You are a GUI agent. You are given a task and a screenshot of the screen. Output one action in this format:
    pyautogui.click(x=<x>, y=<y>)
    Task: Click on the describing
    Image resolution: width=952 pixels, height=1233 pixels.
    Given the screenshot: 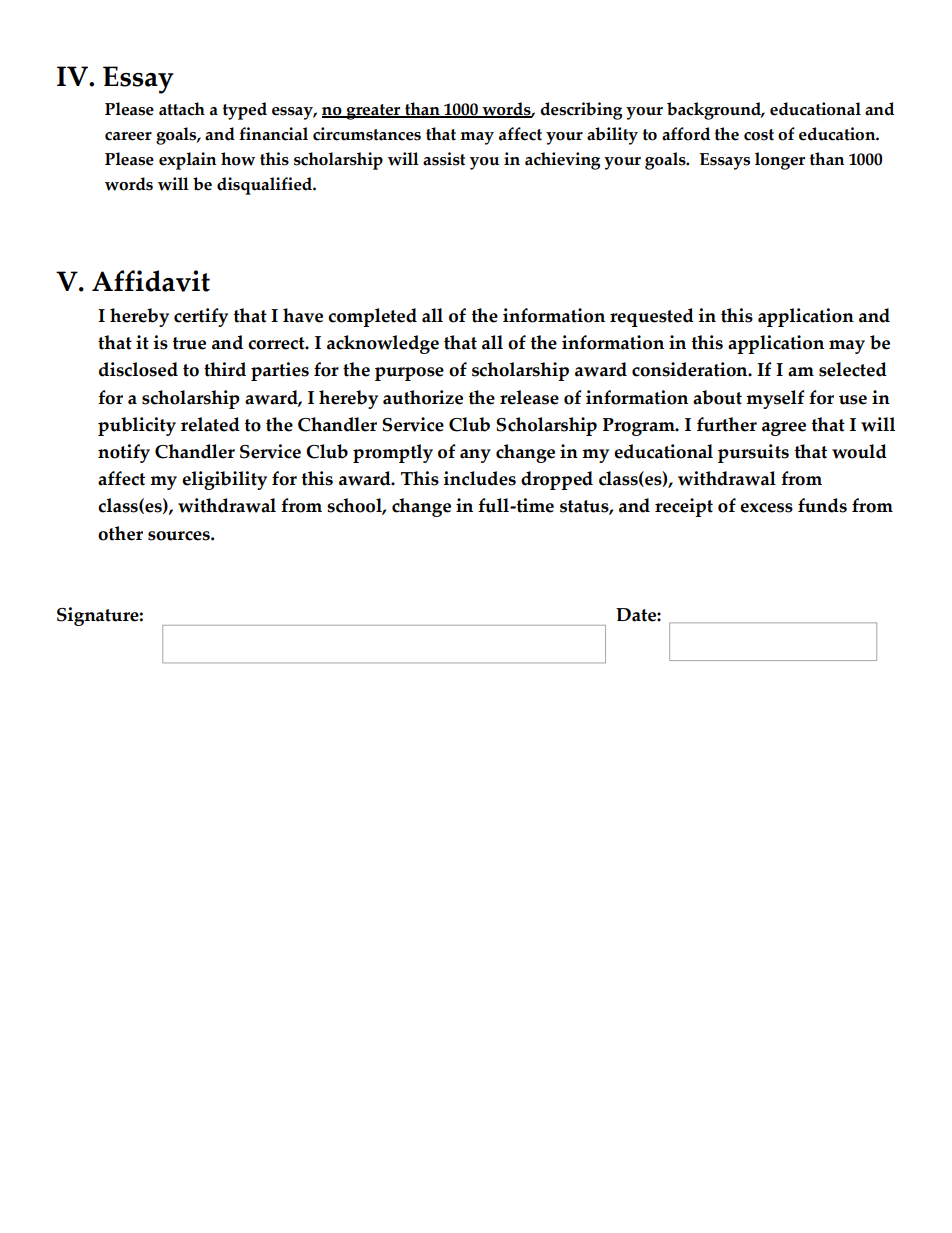 What is the action you would take?
    pyautogui.click(x=581, y=111)
